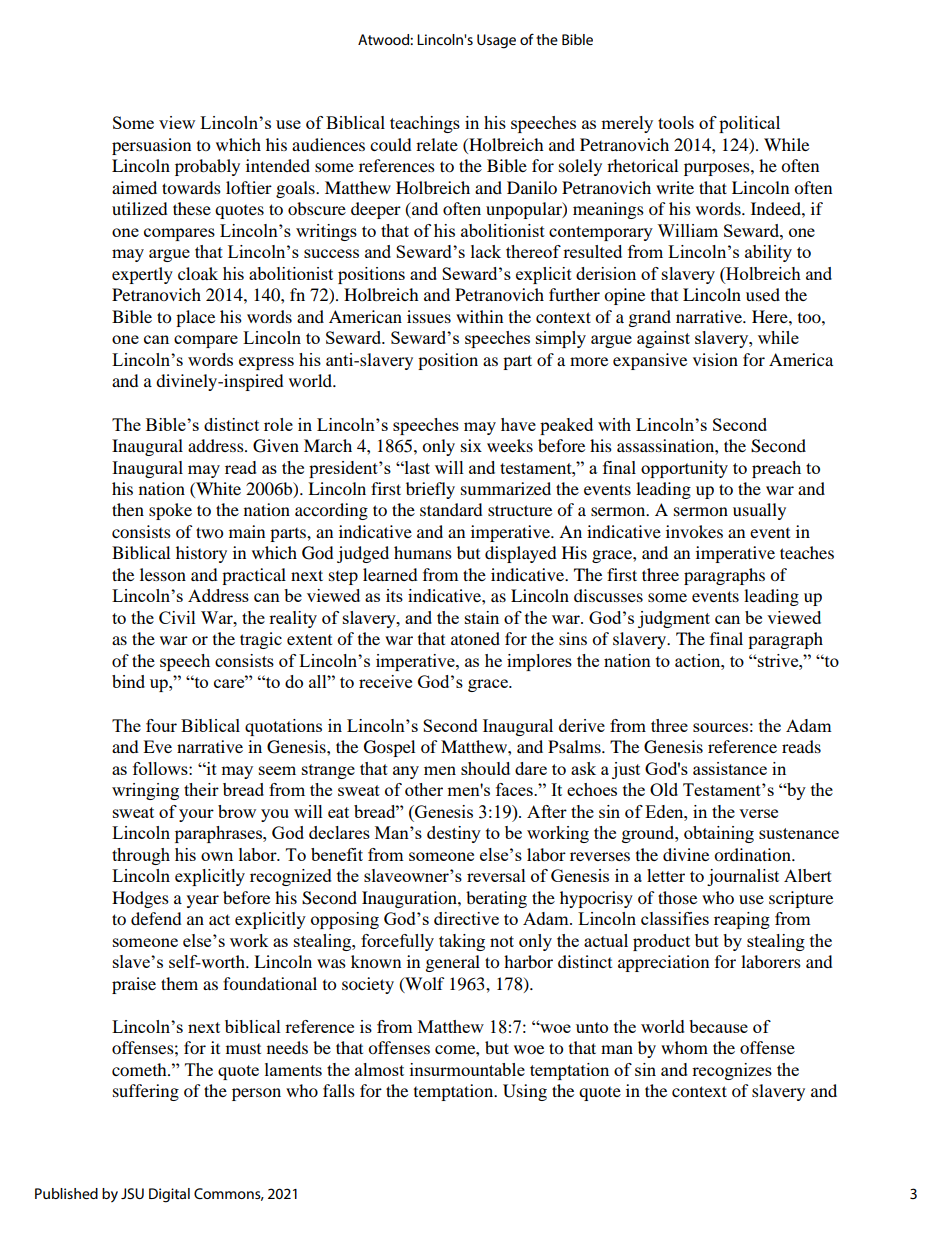  Describe the element at coordinates (151, 146) in the document. I see `persuasion` at that location.
